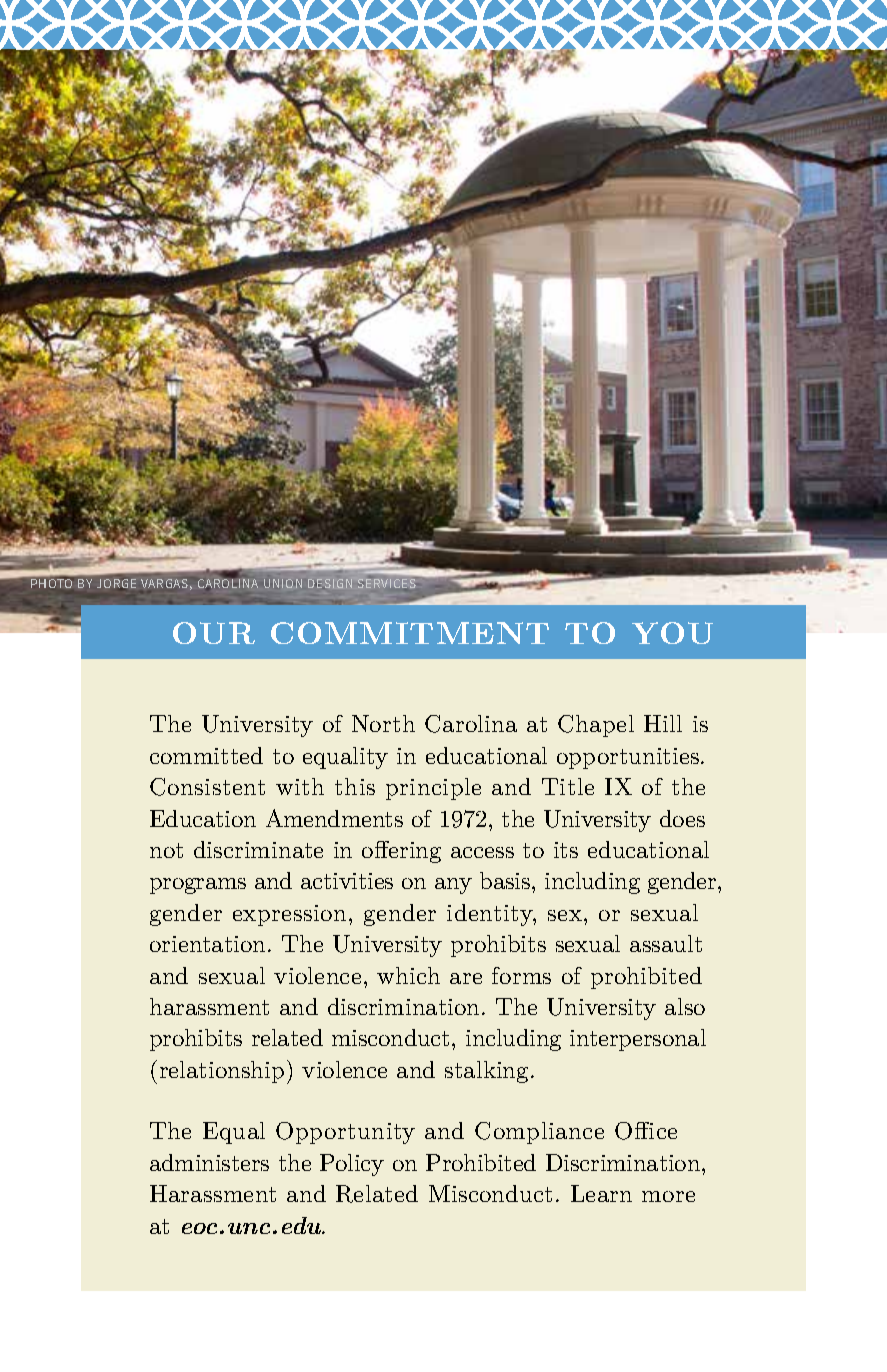 This screenshot has height=1372, width=887. I want to click on Learn, so click(601, 1193).
